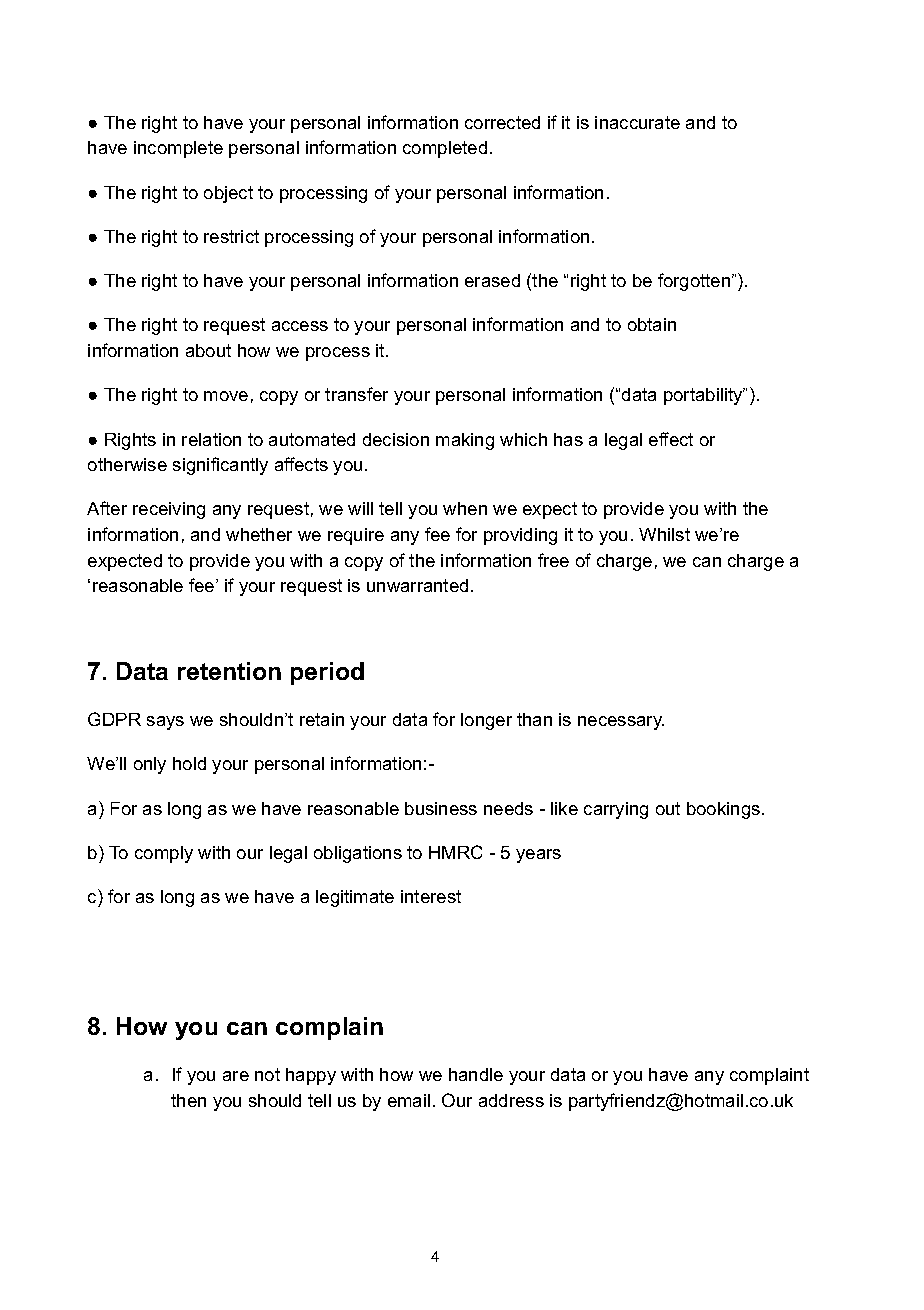 Image resolution: width=924 pixels, height=1310 pixels. Describe the element at coordinates (664, 534) in the screenshot. I see `Whilst` at that location.
